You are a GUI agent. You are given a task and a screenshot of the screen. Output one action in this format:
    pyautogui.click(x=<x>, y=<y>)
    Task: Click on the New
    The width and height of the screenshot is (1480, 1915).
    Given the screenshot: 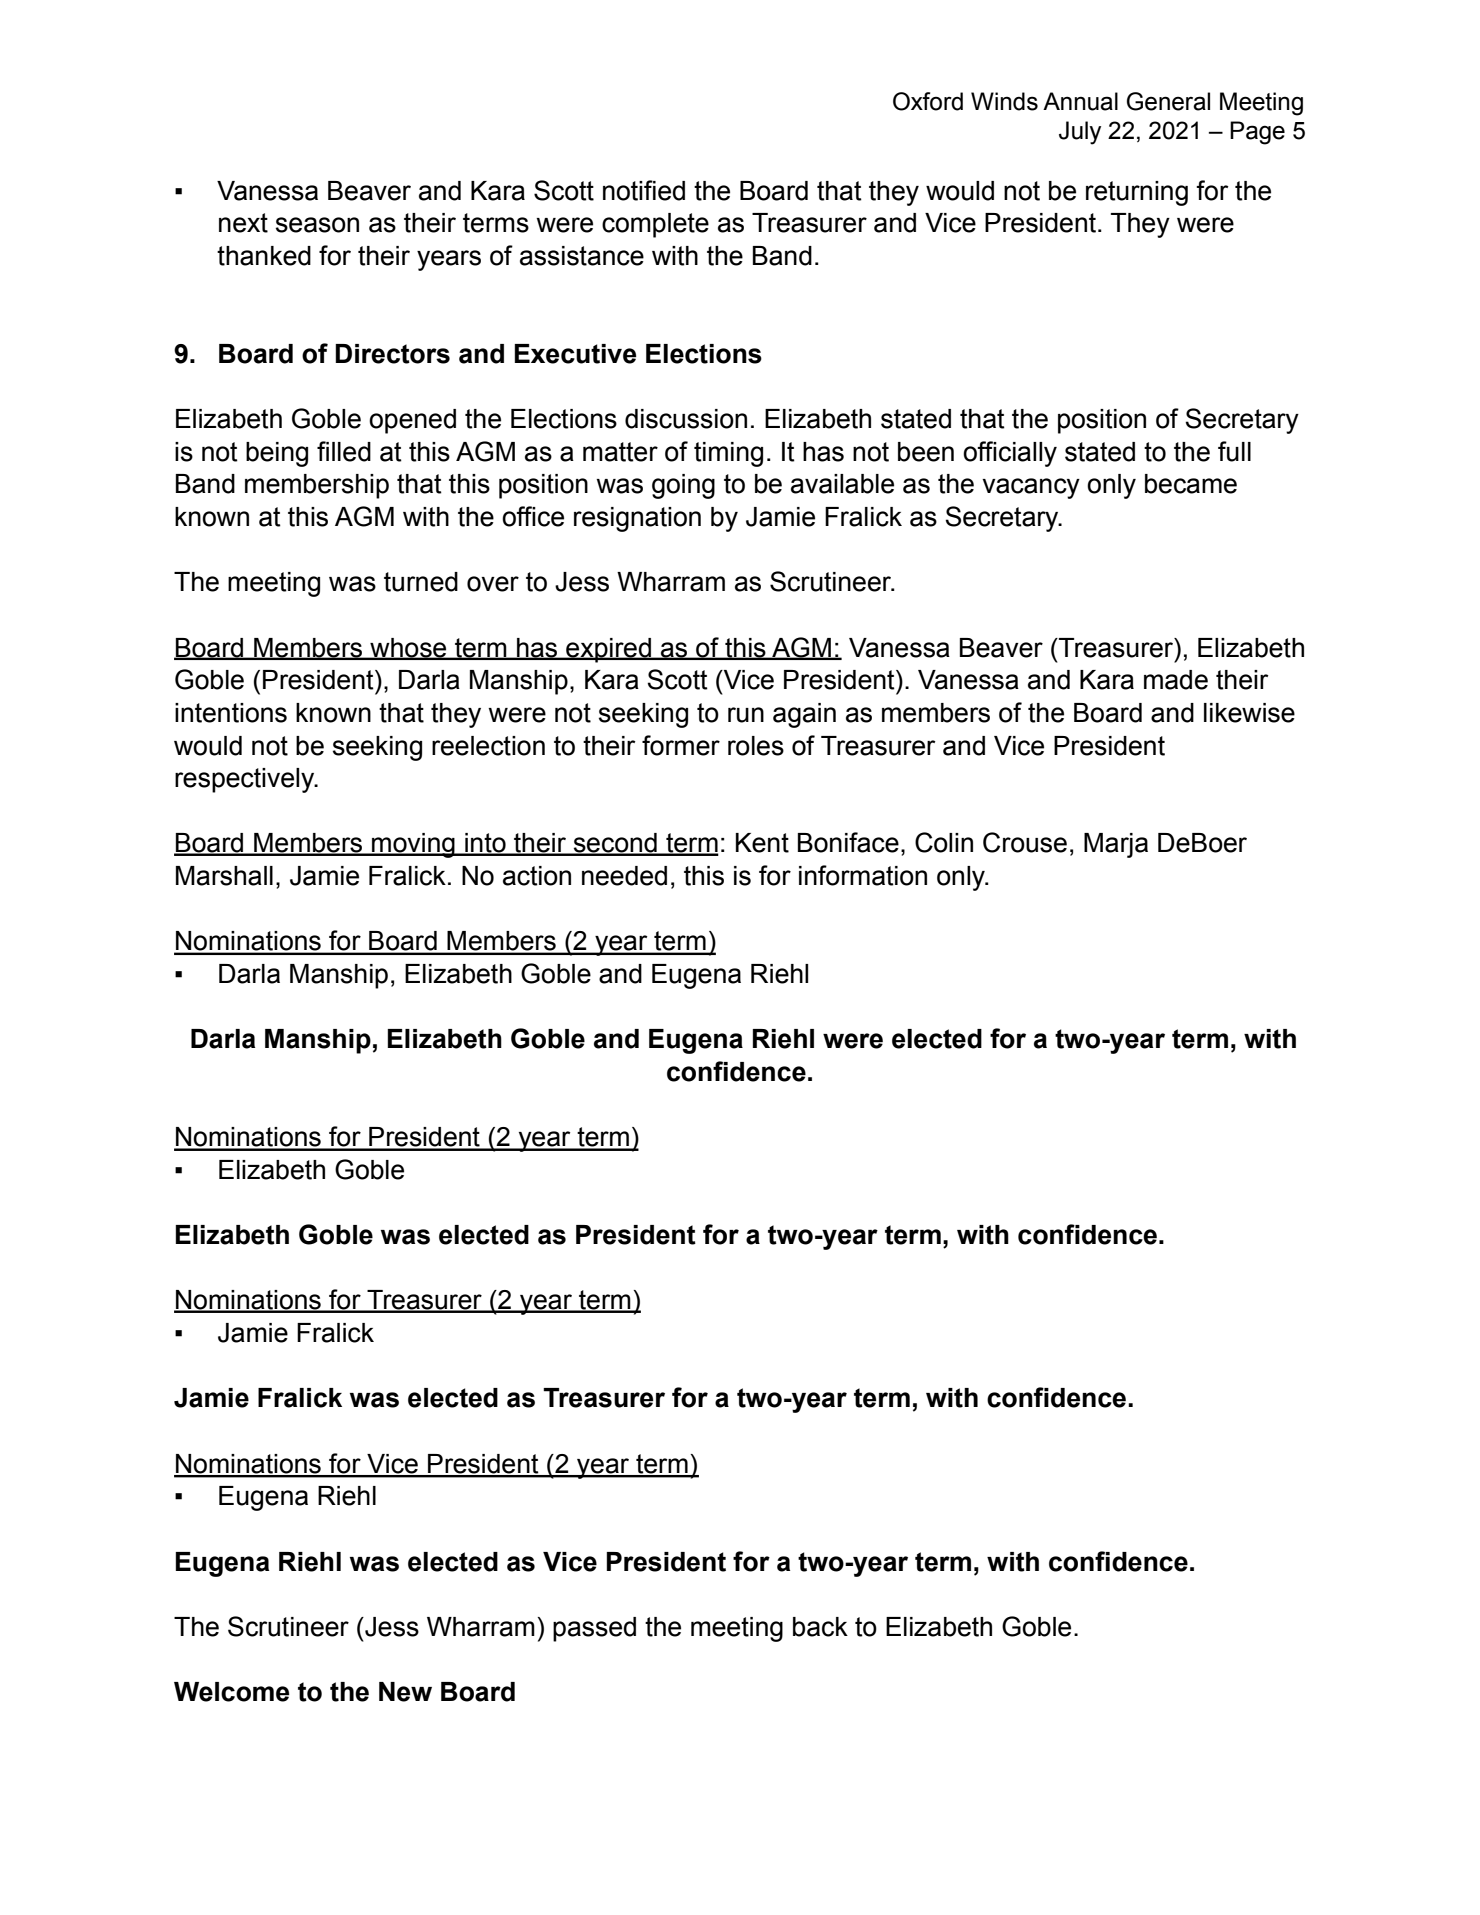 What is the action you would take?
    pyautogui.click(x=405, y=1692)
